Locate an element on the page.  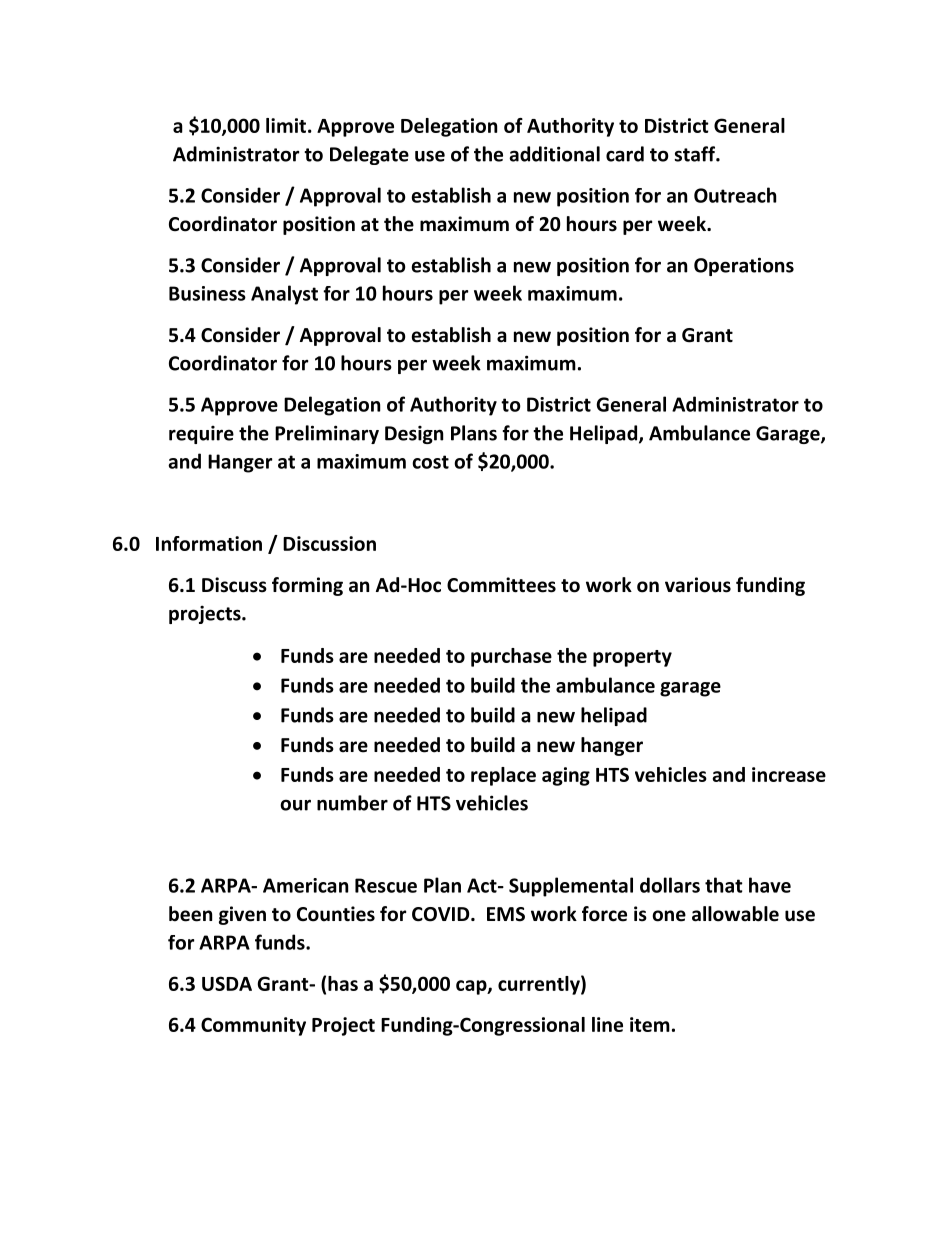
that is located at coordinates (724, 885).
